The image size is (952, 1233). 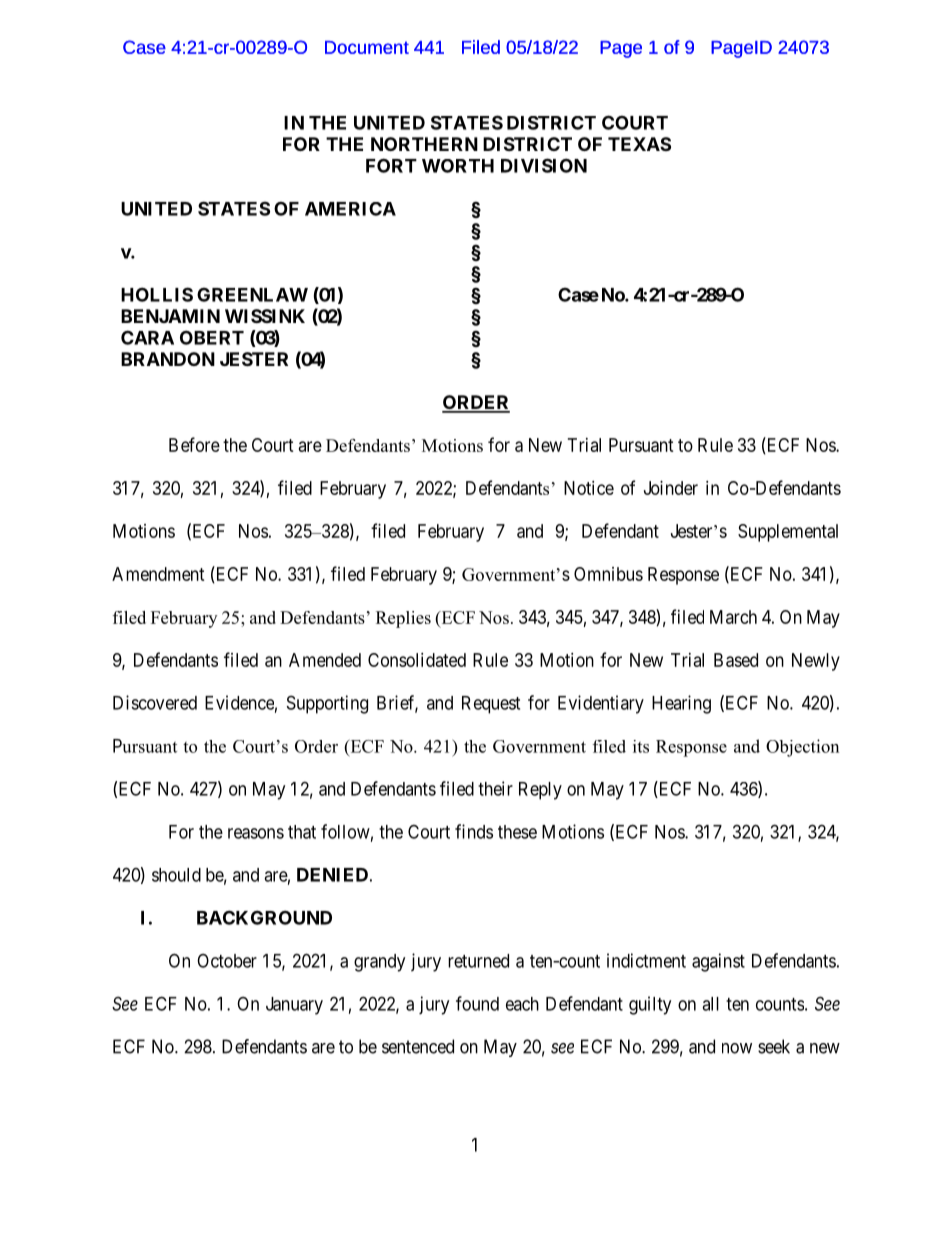 What do you see at coordinates (788, 533) in the screenshot?
I see `Supplemental` at bounding box center [788, 533].
